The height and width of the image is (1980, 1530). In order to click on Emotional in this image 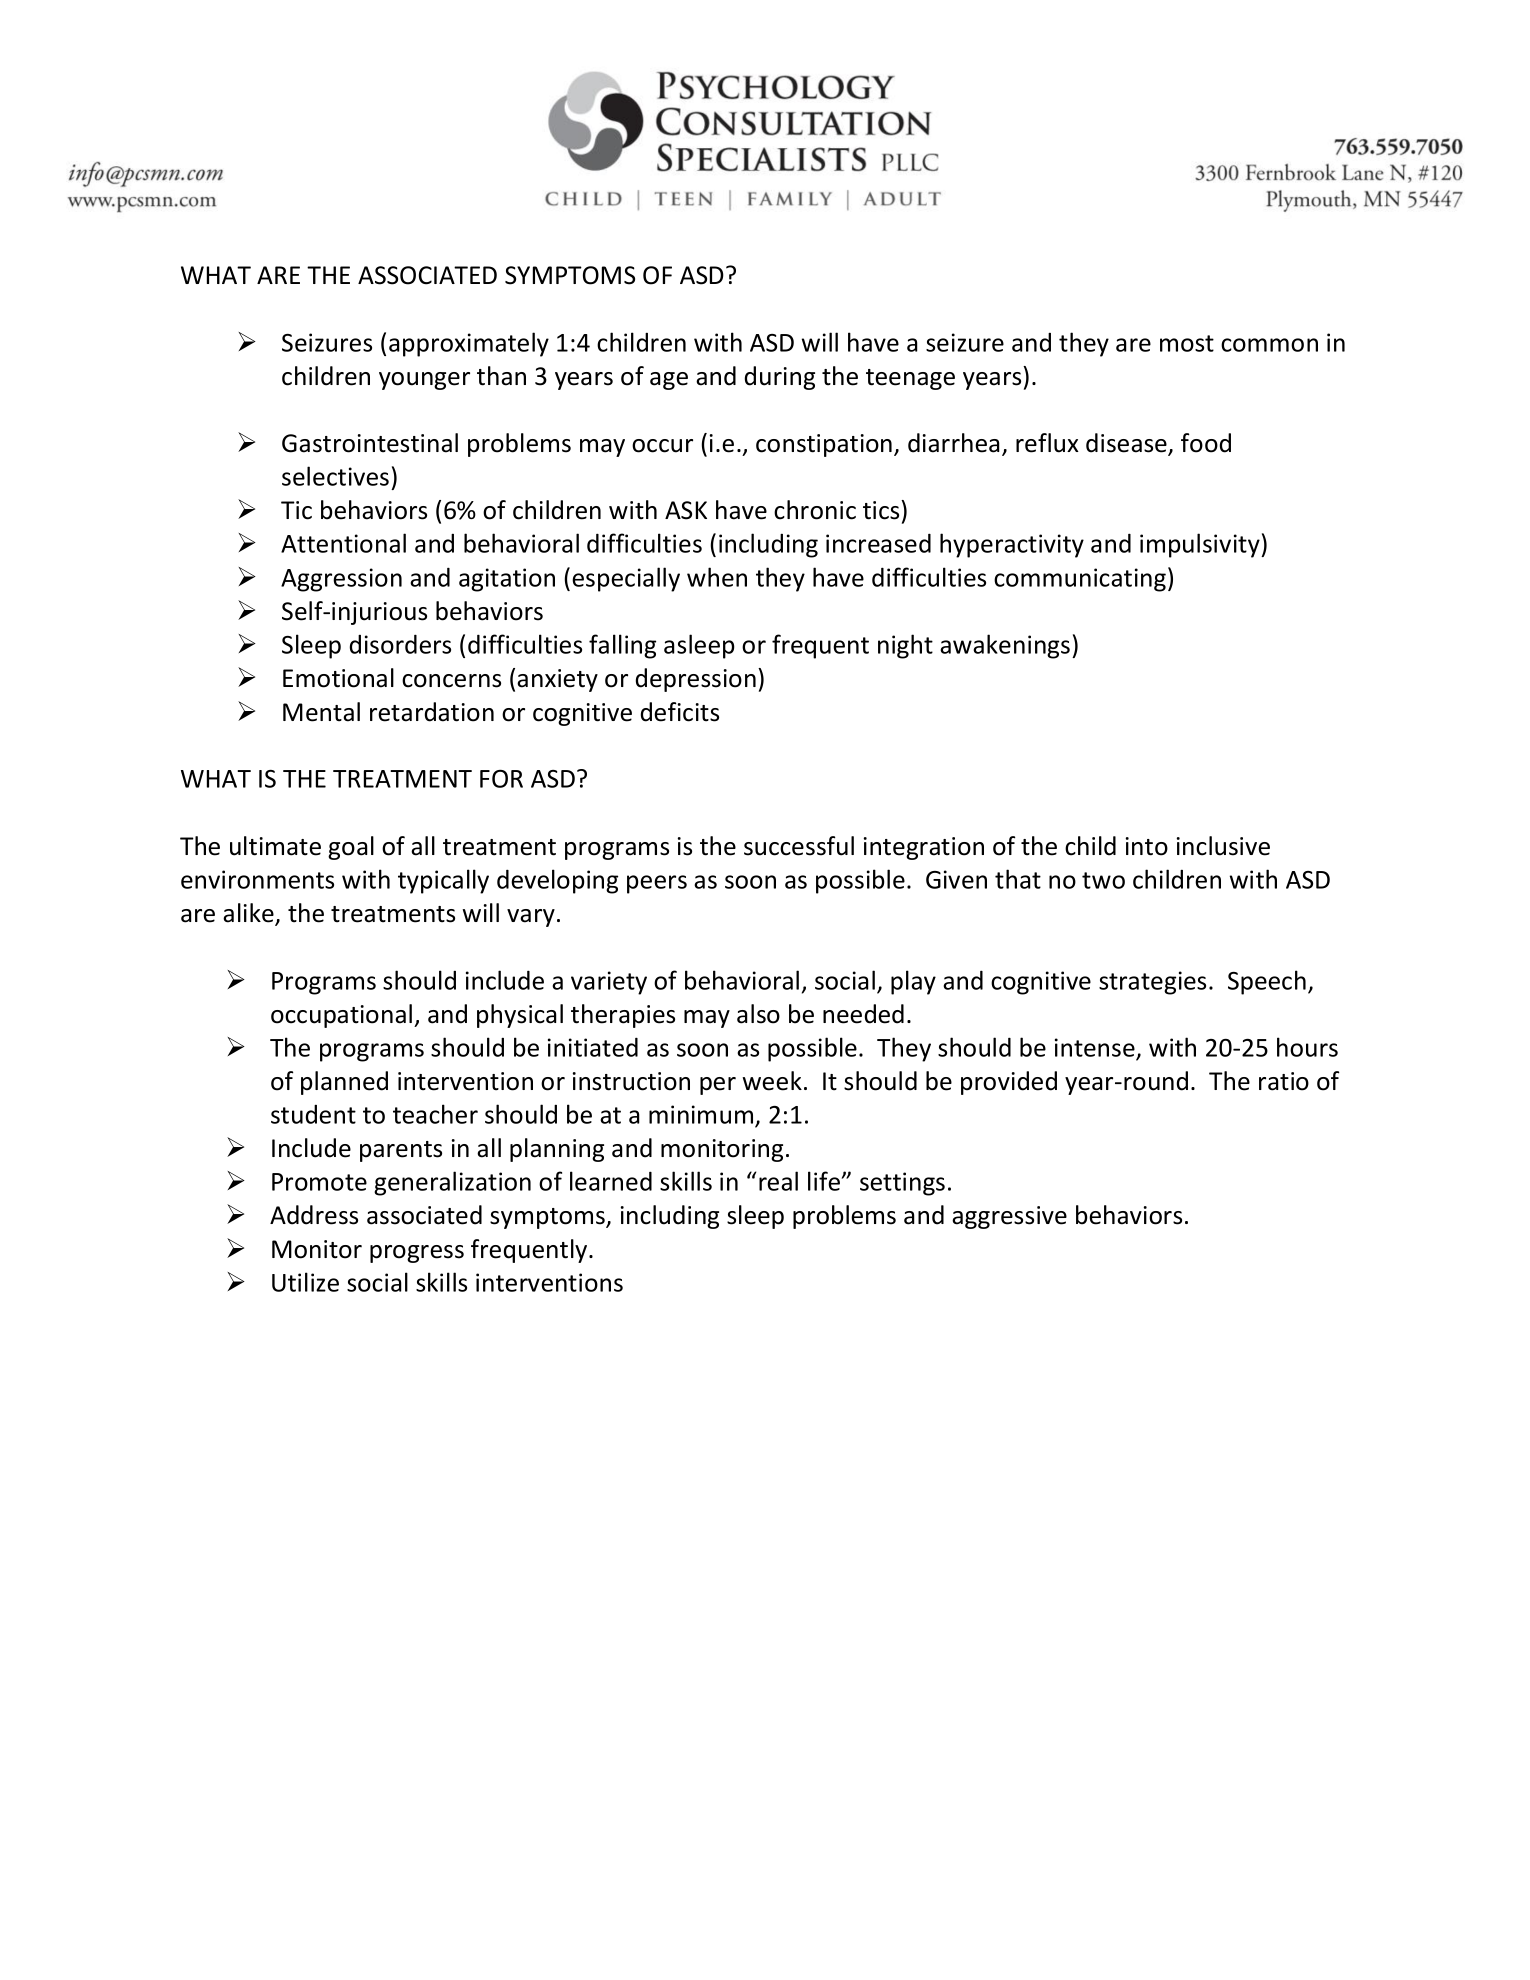, I will do `click(338, 678)`.
